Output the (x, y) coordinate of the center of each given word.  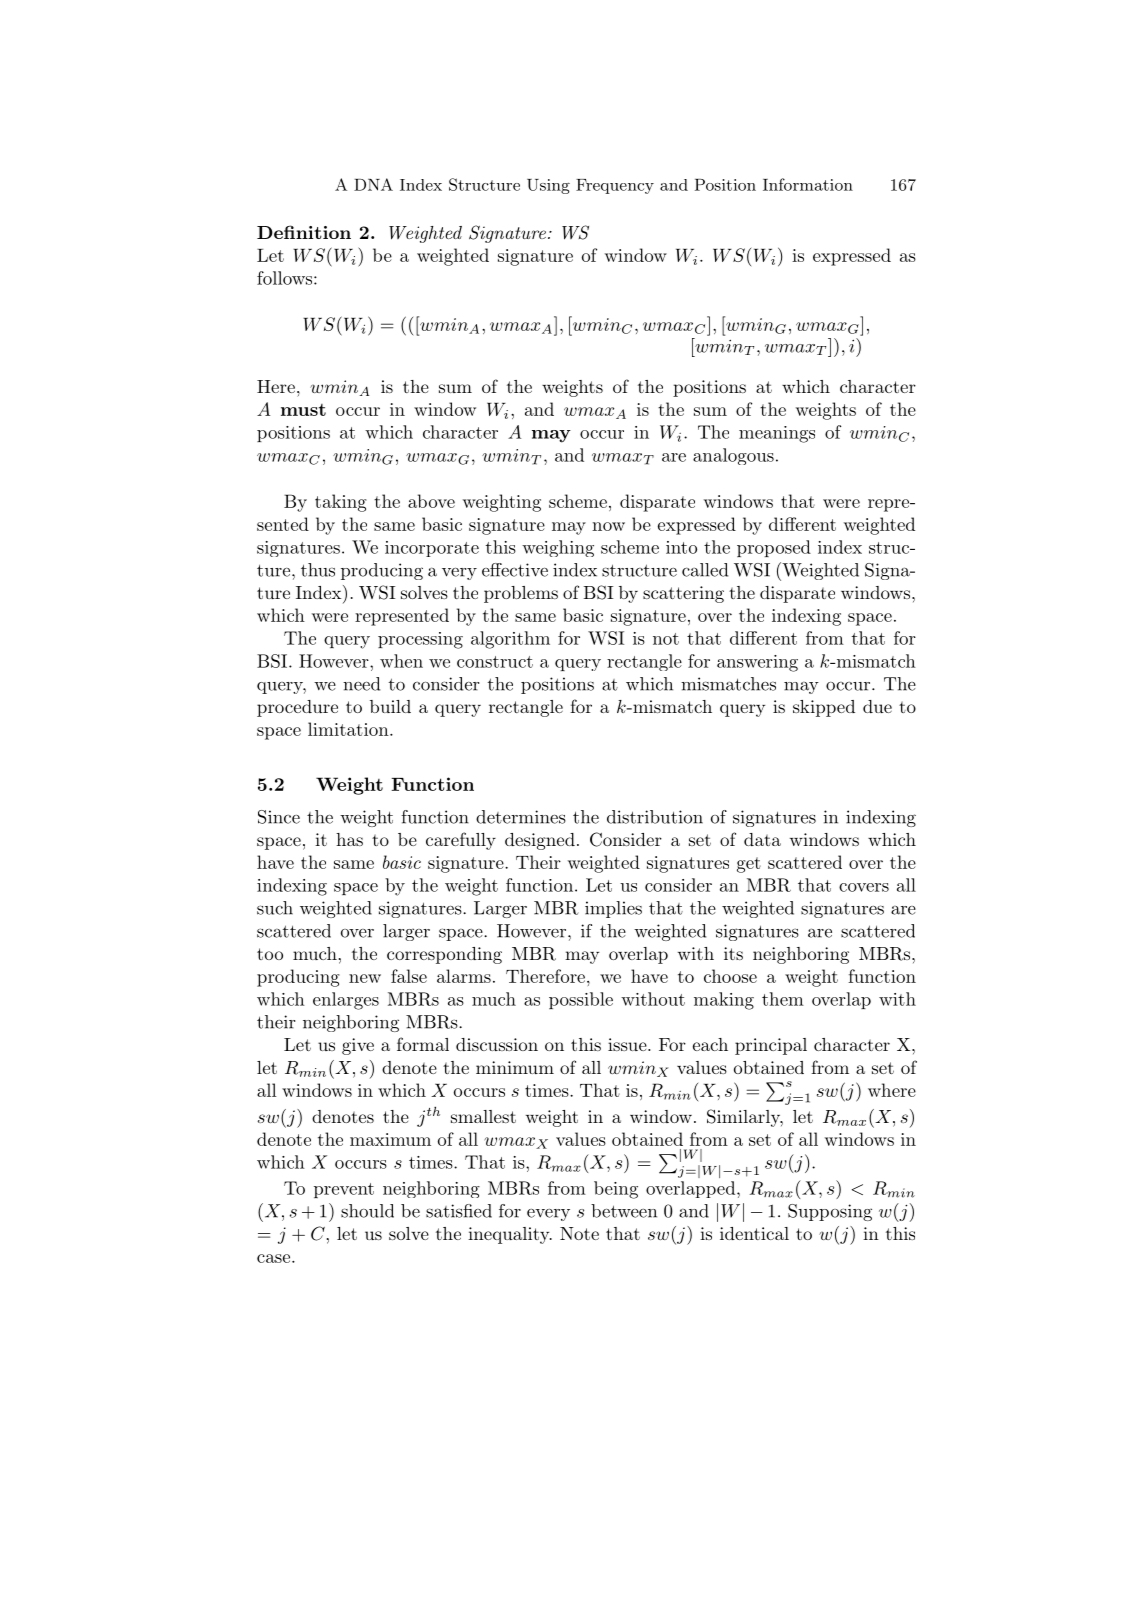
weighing (558, 548)
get (749, 865)
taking (341, 503)
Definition (304, 232)
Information (808, 184)
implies (613, 909)
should (367, 1211)
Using (548, 186)
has (349, 839)
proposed (774, 548)
